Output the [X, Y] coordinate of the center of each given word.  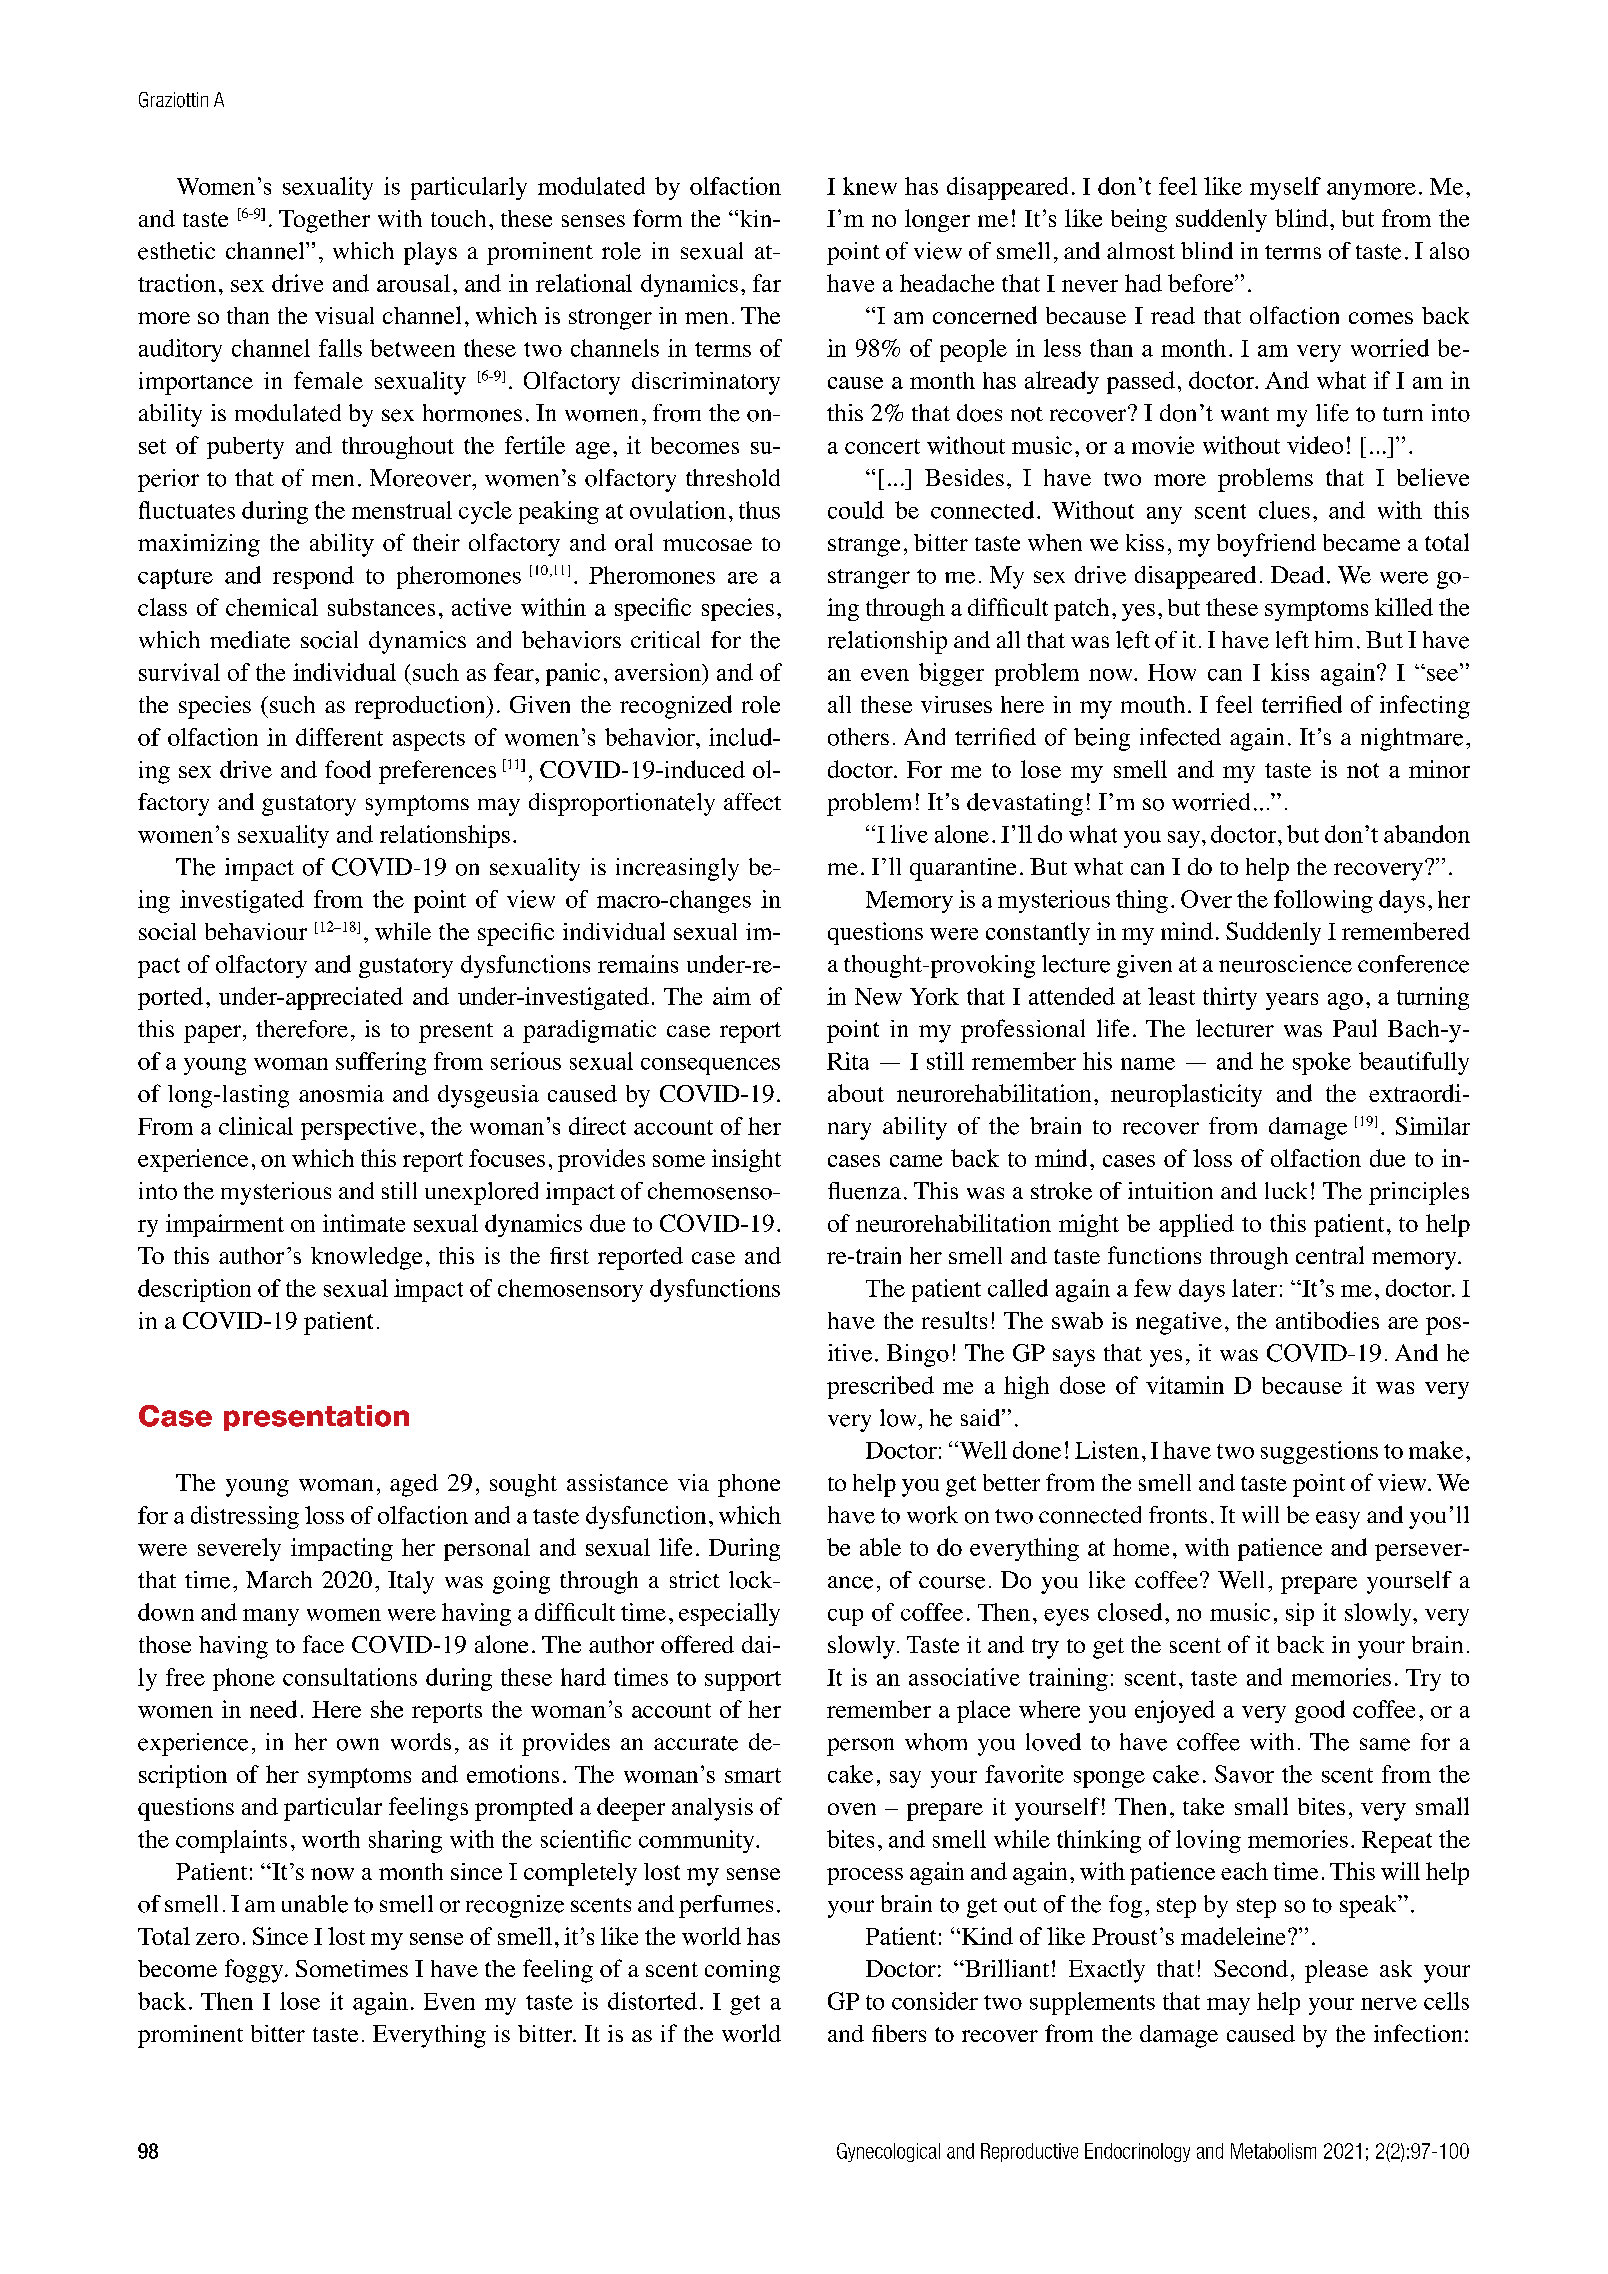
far [767, 283]
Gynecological [888, 2152]
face [323, 1644]
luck [1286, 1190]
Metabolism [1273, 2151]
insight [746, 1160]
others [858, 737]
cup [845, 1617]
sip [1300, 1614]
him [1334, 639]
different [339, 737]
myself [1285, 188]
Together [324, 221]
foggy [255, 1971]
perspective [359, 1128]
